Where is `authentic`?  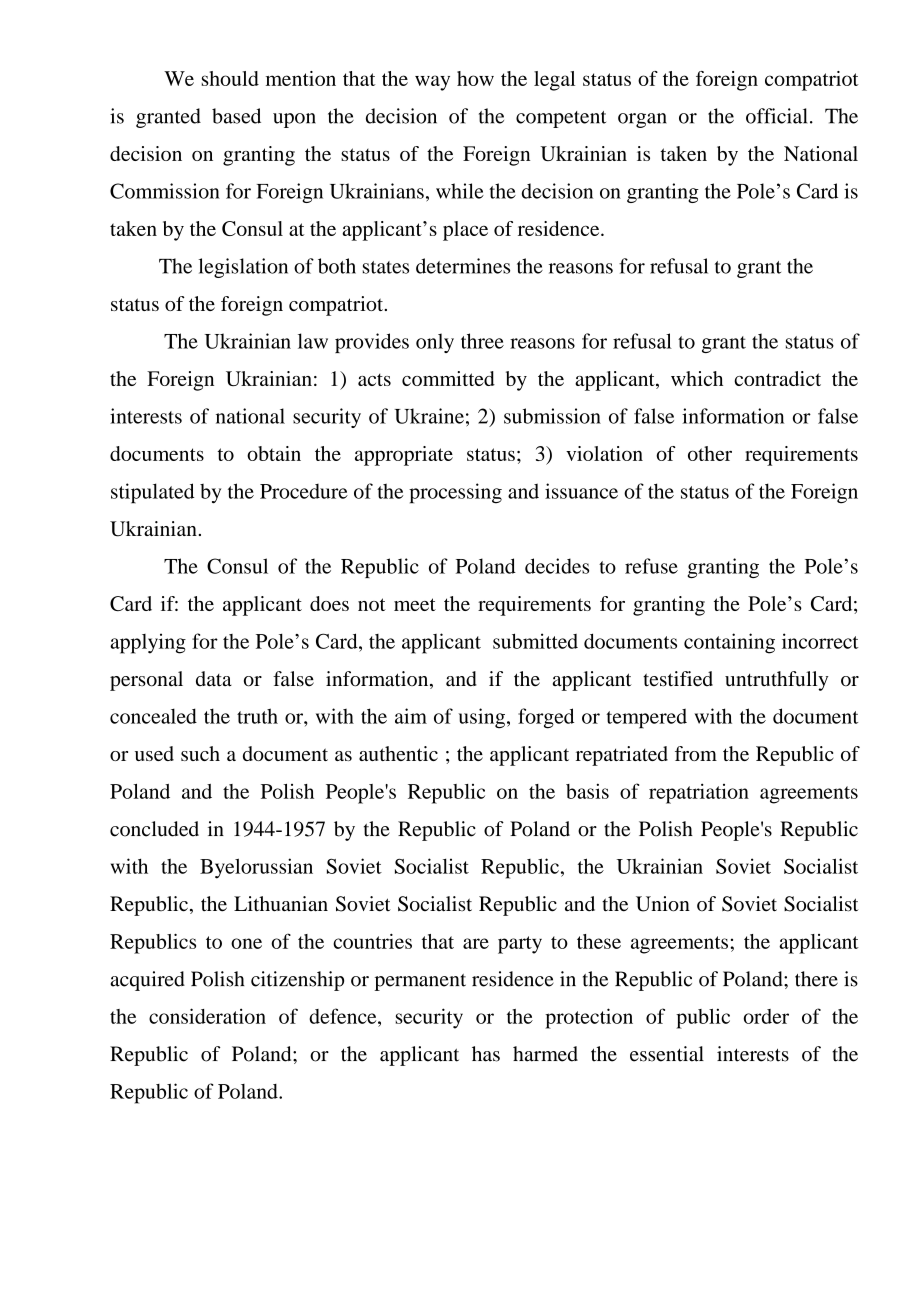 authentic is located at coordinates (398, 753).
